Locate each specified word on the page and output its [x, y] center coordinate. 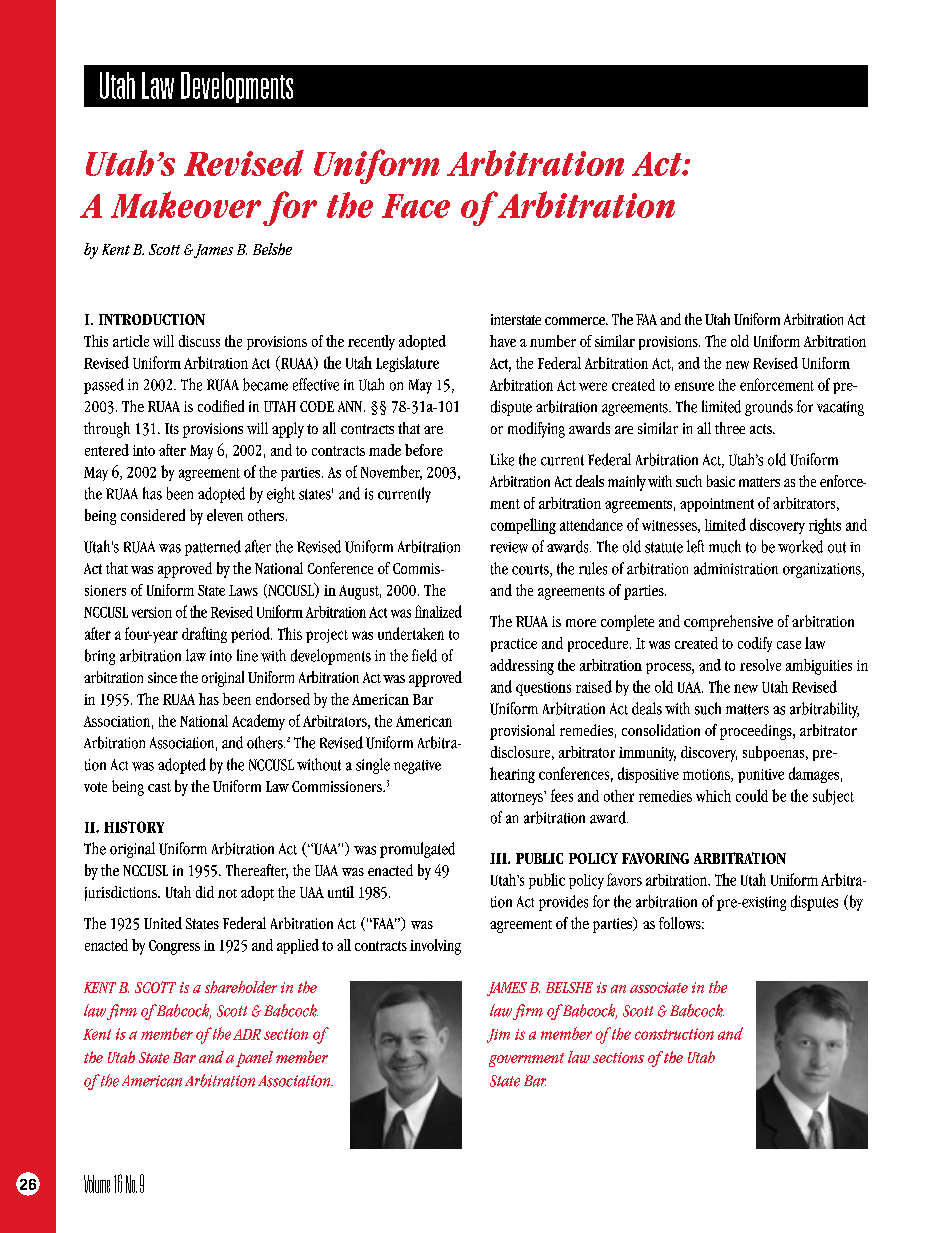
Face [416, 206]
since [162, 677]
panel [254, 1059]
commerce [576, 321]
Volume [97, 1184]
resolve [760, 665]
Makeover [186, 204]
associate [659, 987]
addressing [522, 667]
